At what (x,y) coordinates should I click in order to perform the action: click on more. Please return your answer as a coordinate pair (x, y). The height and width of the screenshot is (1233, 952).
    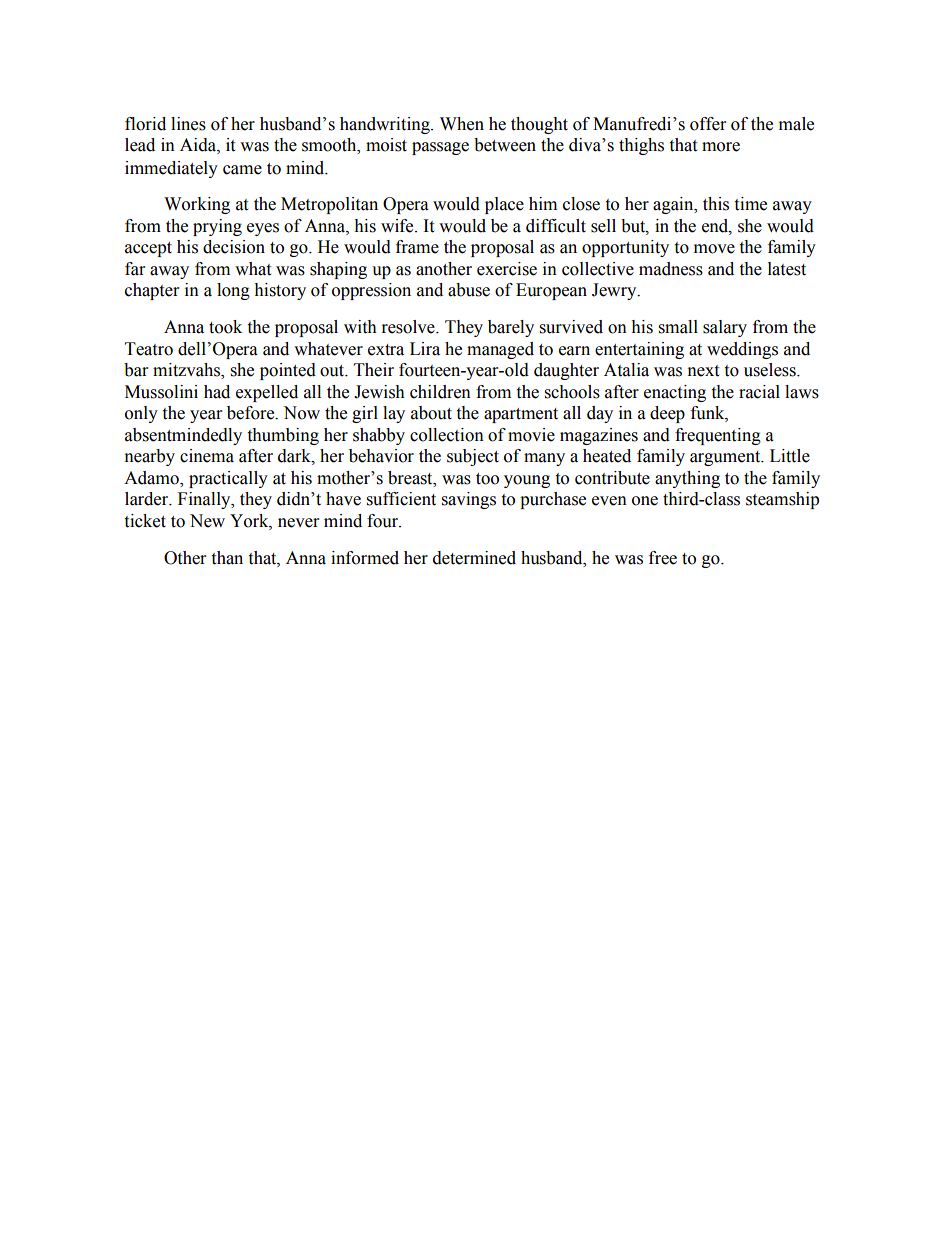
    Looking at the image, I should click on (721, 147).
